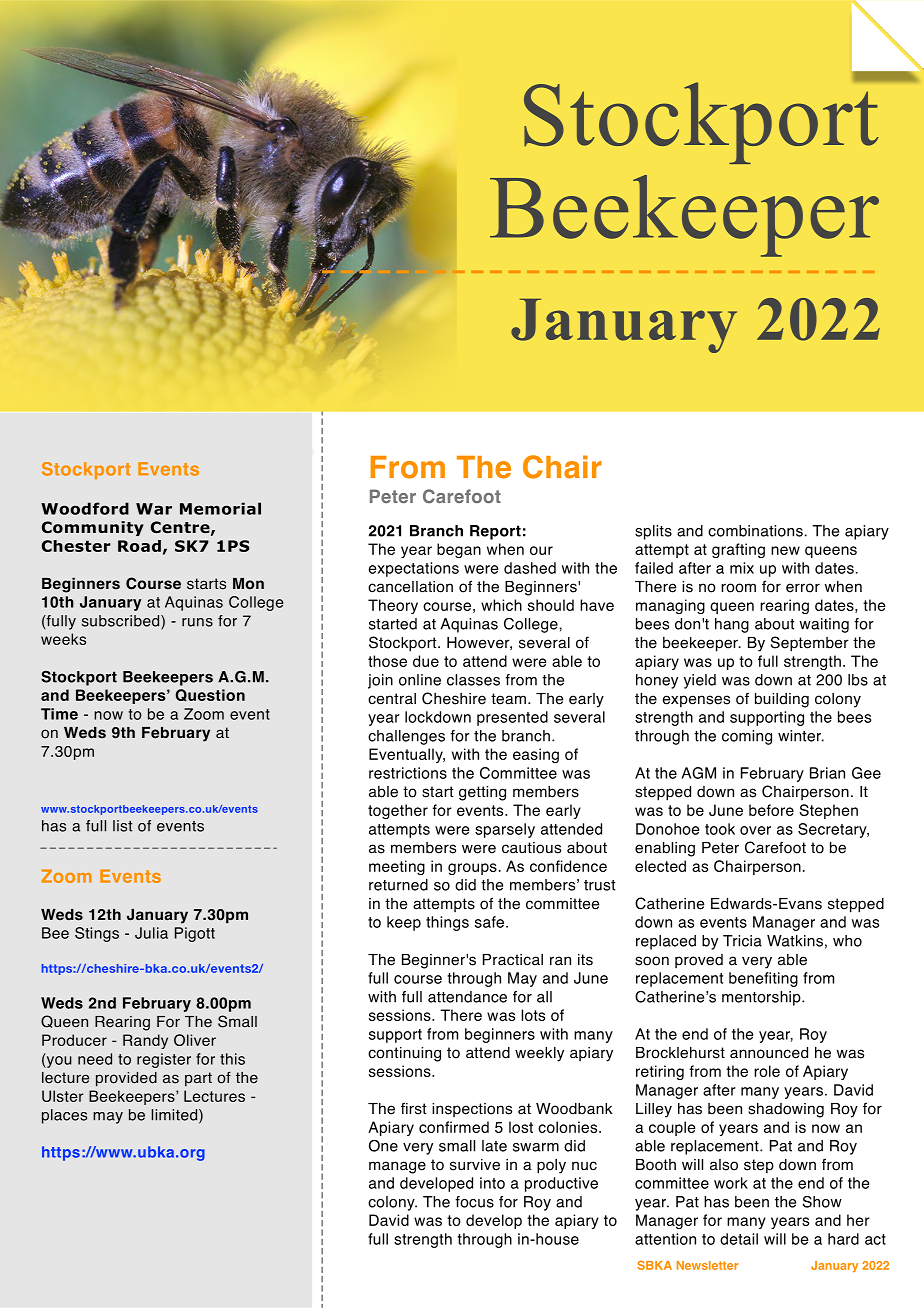 The image size is (924, 1308). I want to click on Watkins, so click(795, 941).
